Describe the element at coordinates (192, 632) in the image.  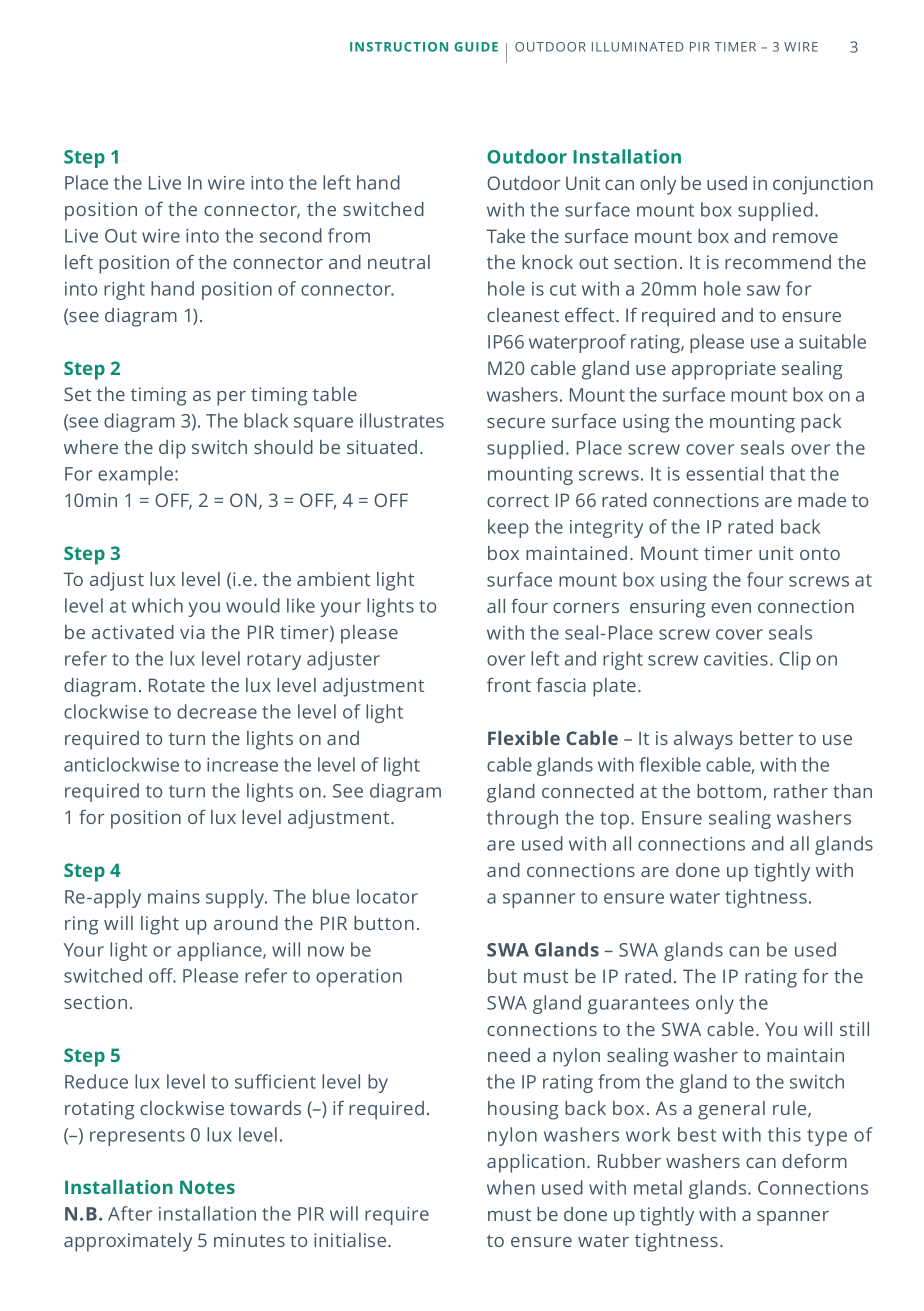
I see `via` at that location.
